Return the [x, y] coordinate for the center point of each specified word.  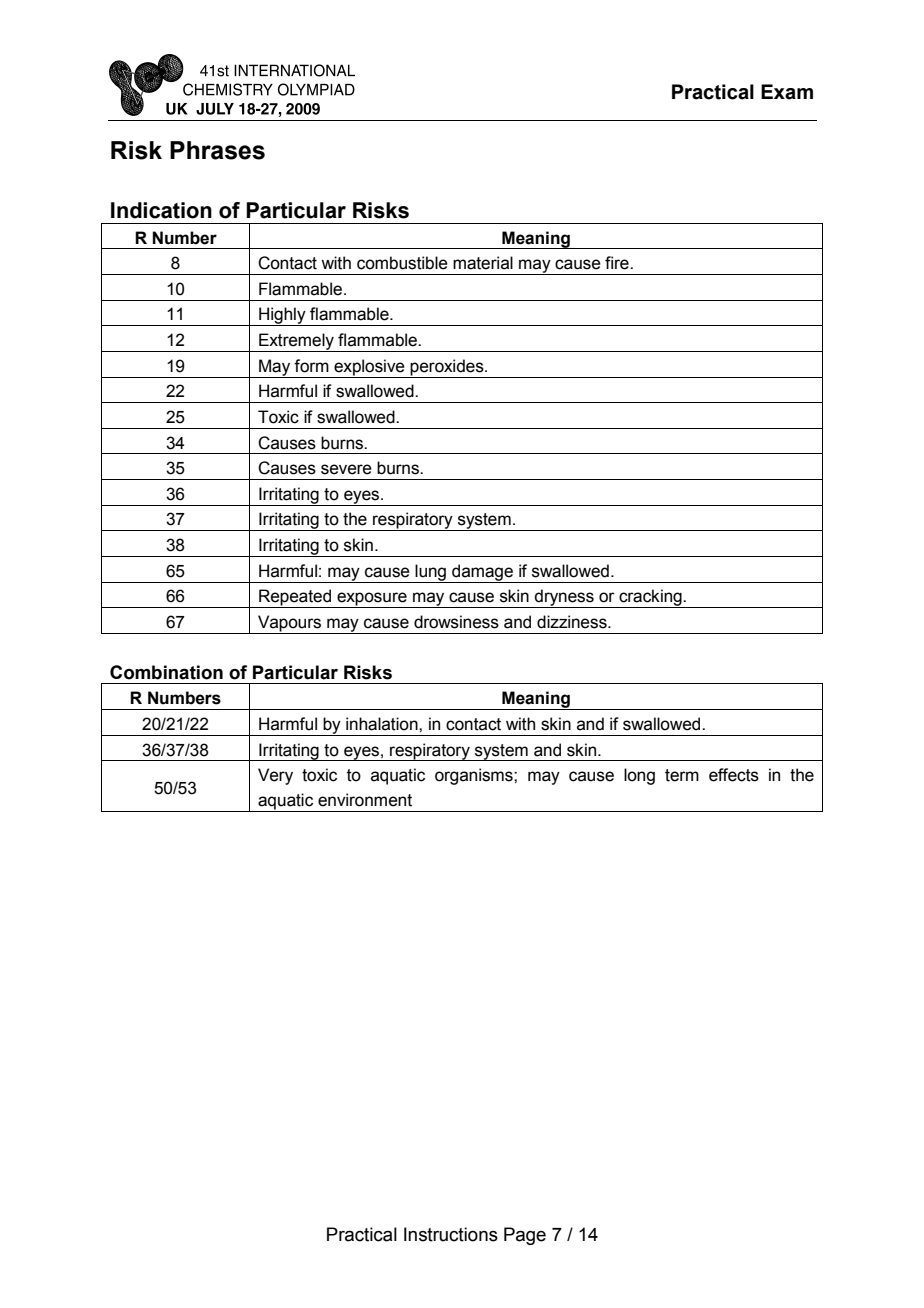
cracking [650, 598]
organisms [475, 776]
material [483, 263]
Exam [787, 92]
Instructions [451, 1234]
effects [734, 775]
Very [275, 776]
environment [365, 800]
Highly [282, 316]
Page [525, 1236]
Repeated [295, 598]
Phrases [217, 150]
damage [483, 573]
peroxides [447, 368]
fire [618, 263]
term [682, 775]
